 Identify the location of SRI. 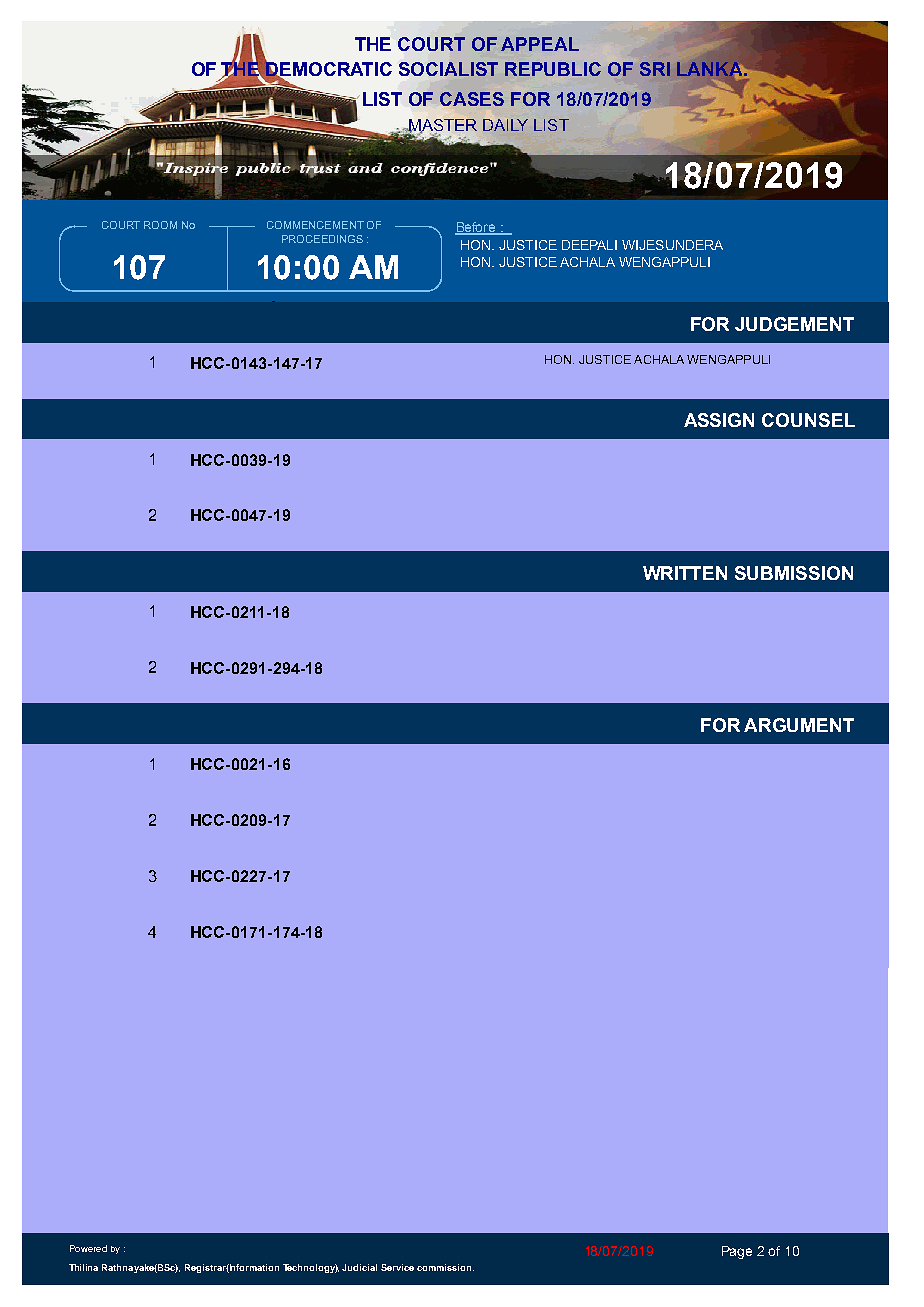
(655, 69).
